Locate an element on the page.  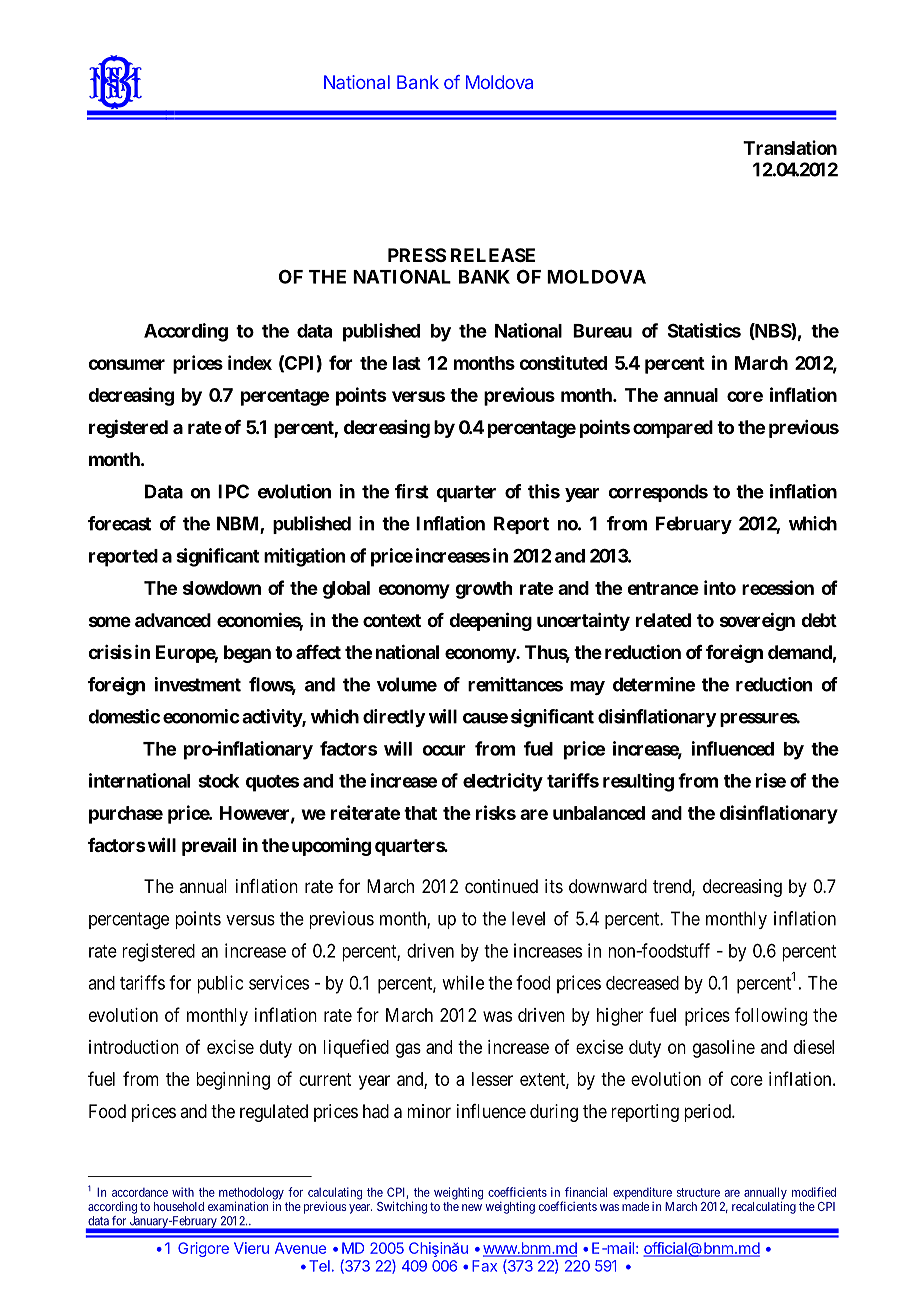
IPC is located at coordinates (233, 491).
